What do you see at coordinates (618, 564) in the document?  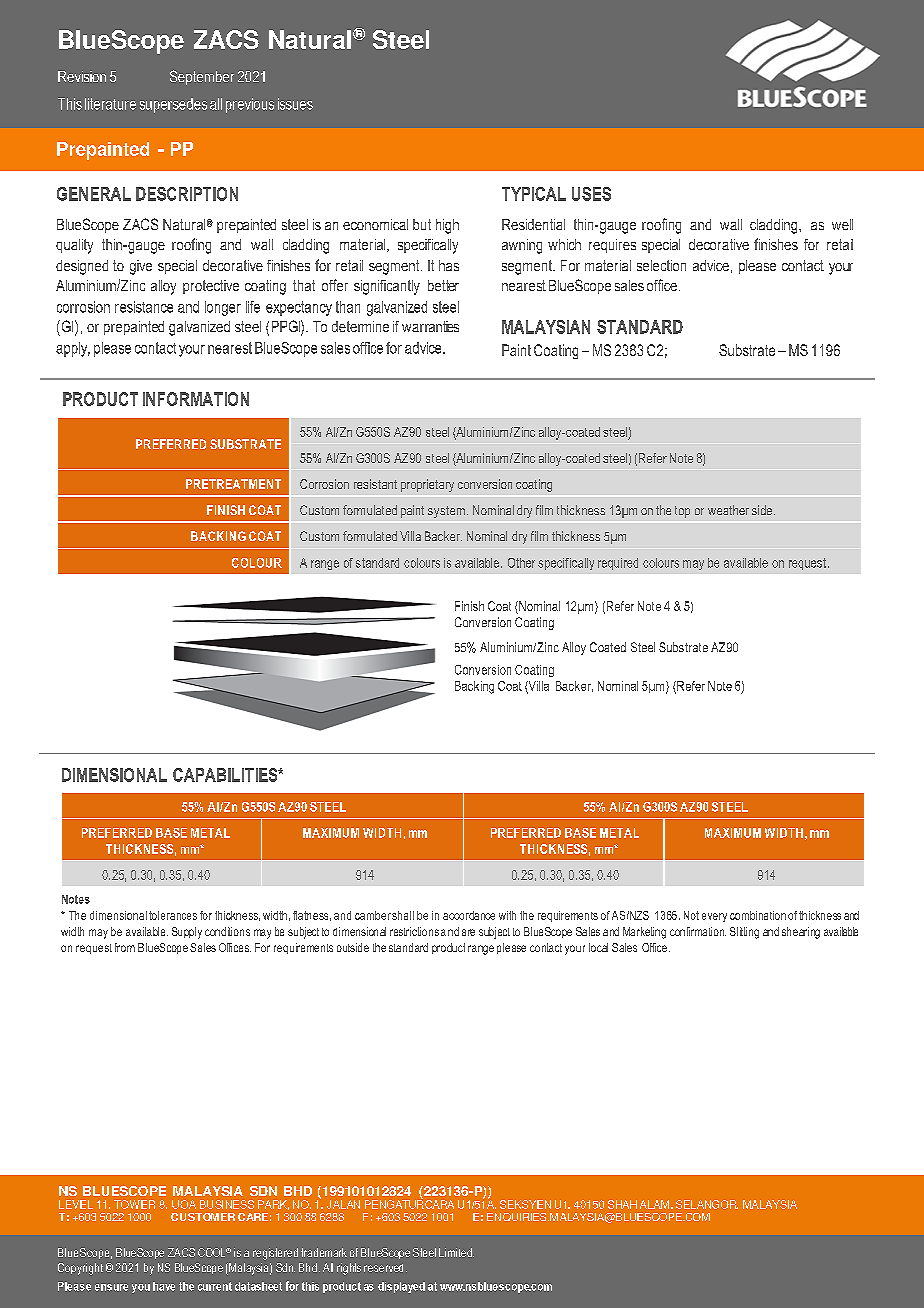 I see `required` at bounding box center [618, 564].
